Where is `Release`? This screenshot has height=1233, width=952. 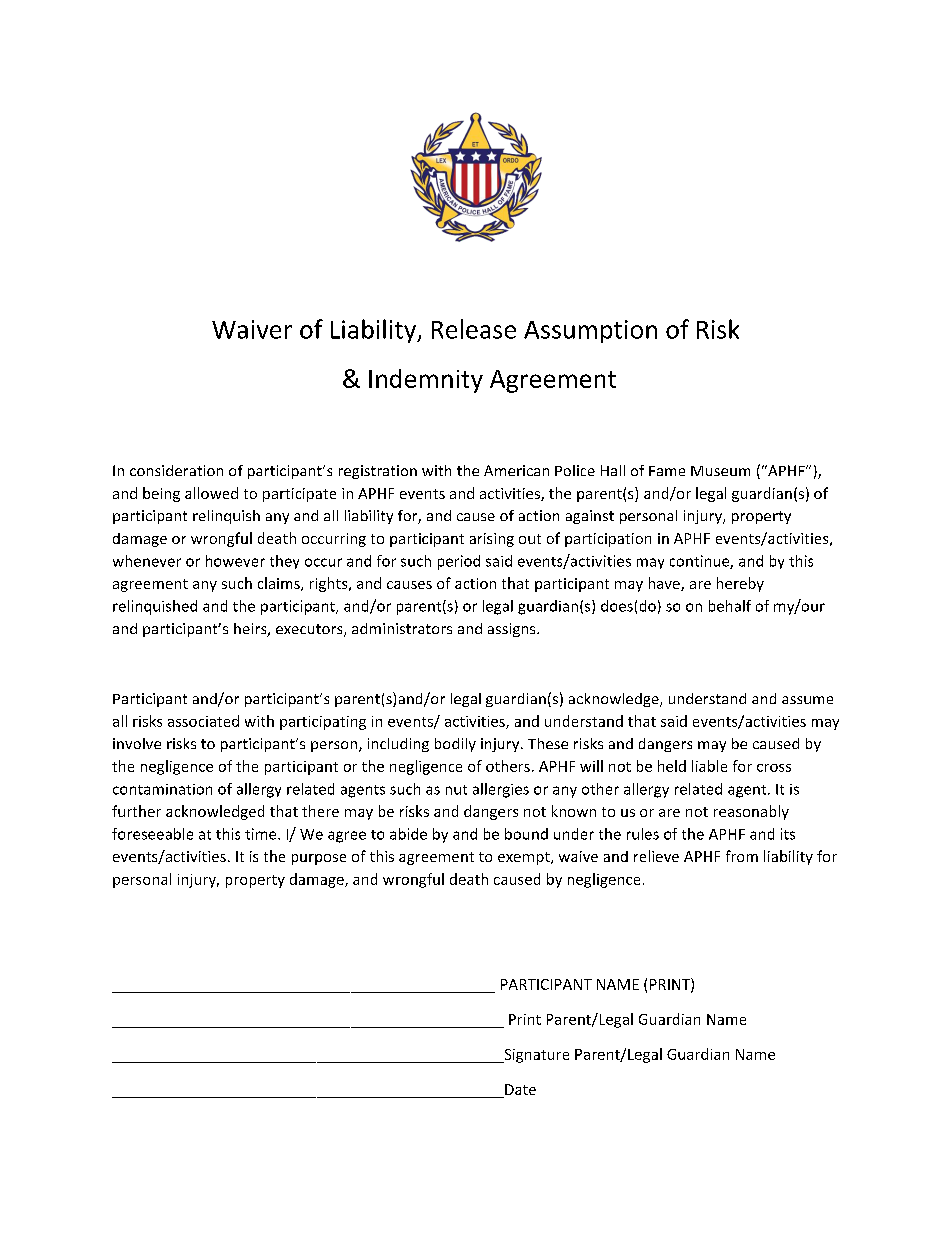
Release is located at coordinates (474, 329).
